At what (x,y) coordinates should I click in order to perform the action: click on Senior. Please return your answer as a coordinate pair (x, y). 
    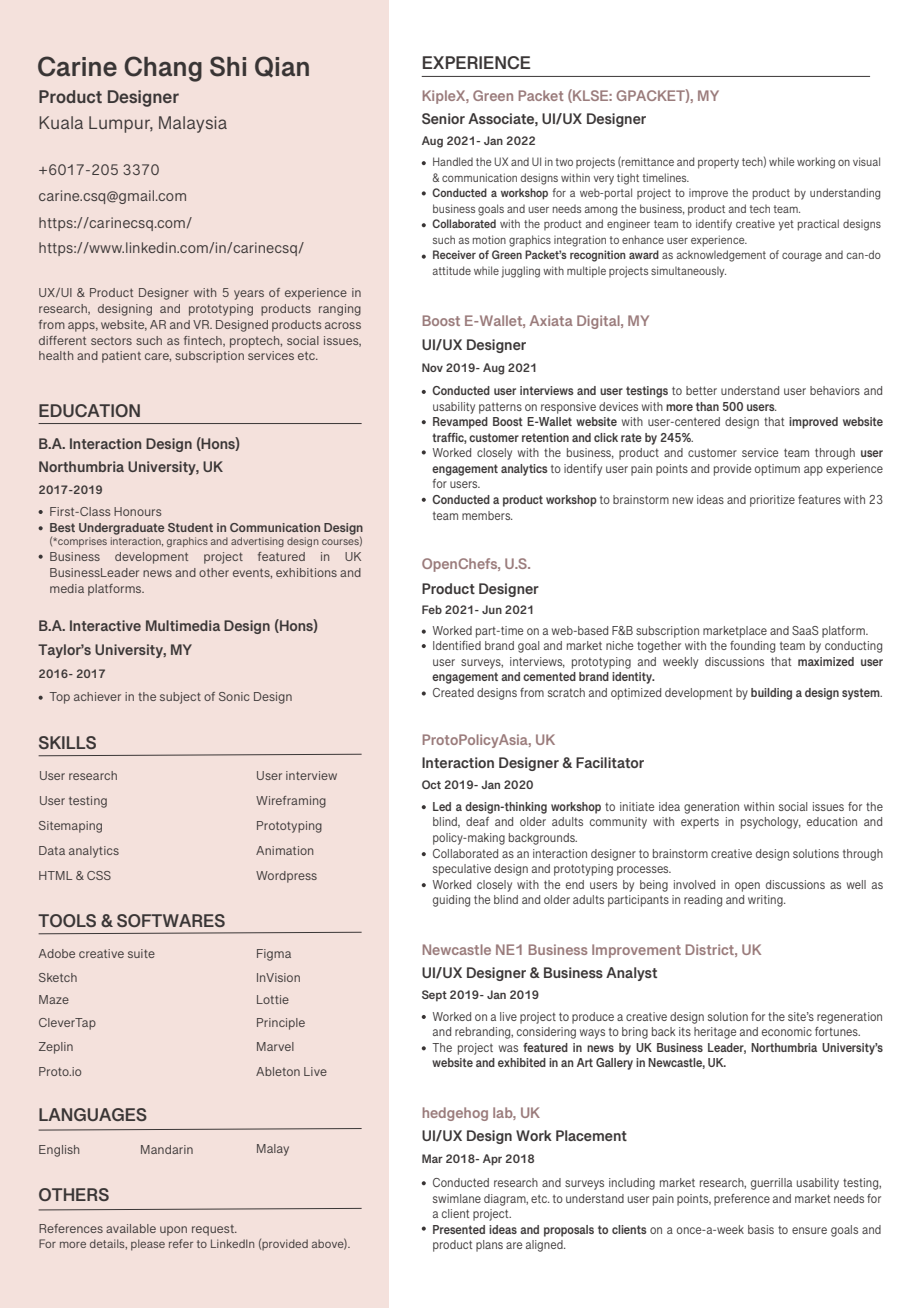
    Looking at the image, I should click on (443, 118).
